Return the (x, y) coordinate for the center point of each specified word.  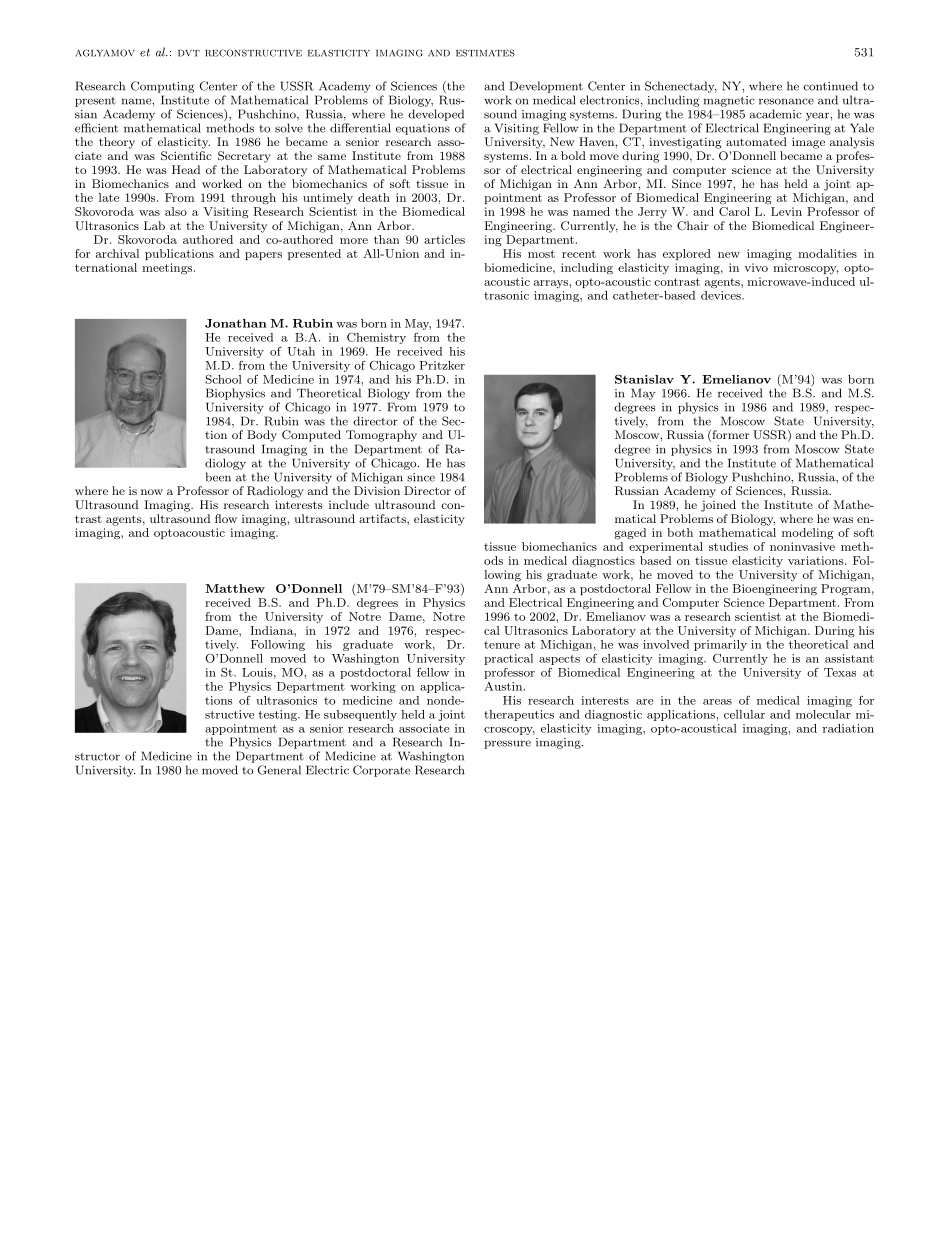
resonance (786, 101)
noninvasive (802, 546)
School (223, 379)
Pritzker (442, 365)
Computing (162, 87)
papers (263, 256)
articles (444, 239)
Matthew (235, 588)
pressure (507, 744)
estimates (485, 53)
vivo (756, 267)
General (279, 770)
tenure (502, 645)
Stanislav (644, 379)
